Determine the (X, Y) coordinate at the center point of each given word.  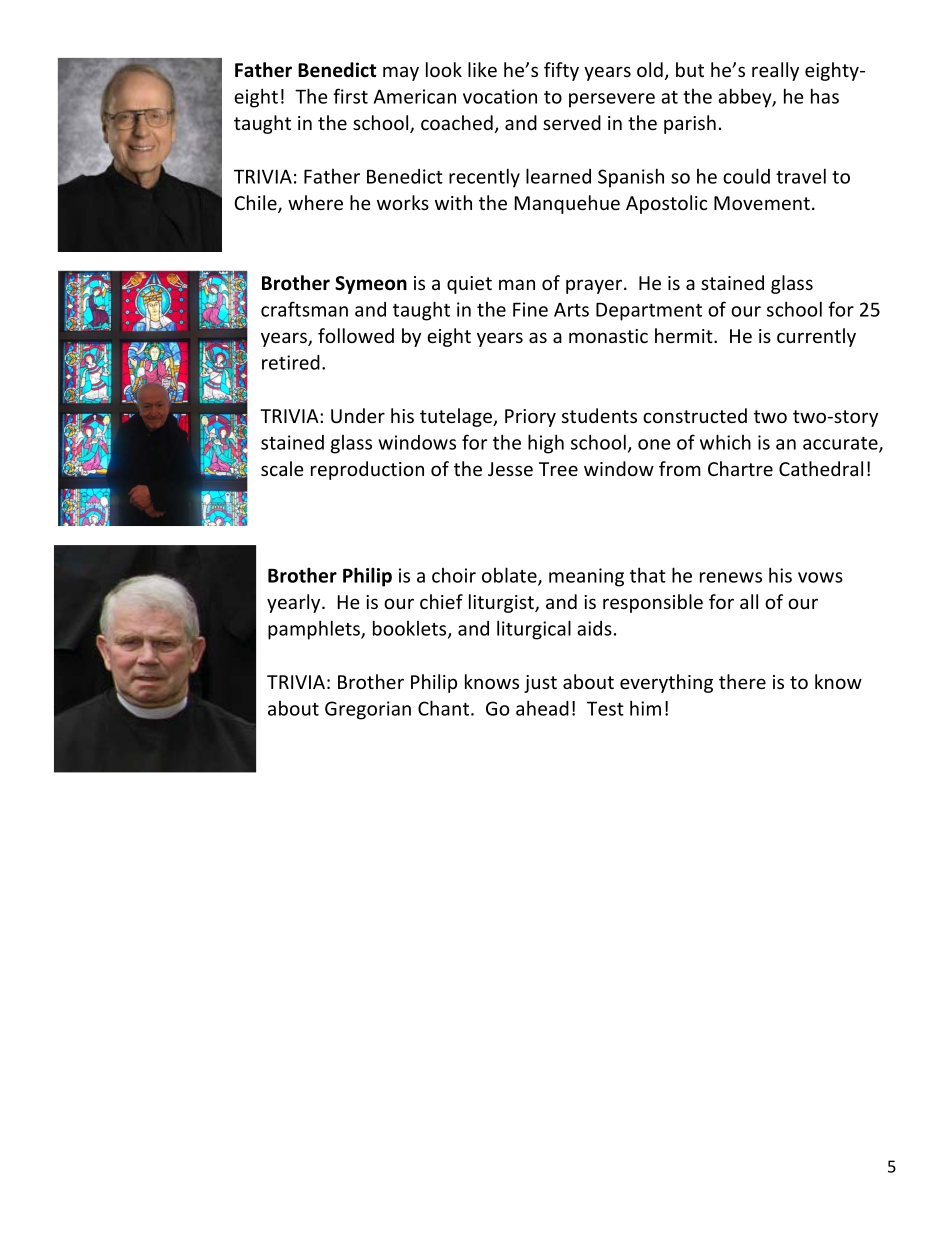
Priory (530, 418)
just (540, 684)
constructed (695, 415)
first (350, 96)
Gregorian (368, 710)
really (775, 71)
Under (358, 415)
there (742, 681)
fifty (561, 71)
